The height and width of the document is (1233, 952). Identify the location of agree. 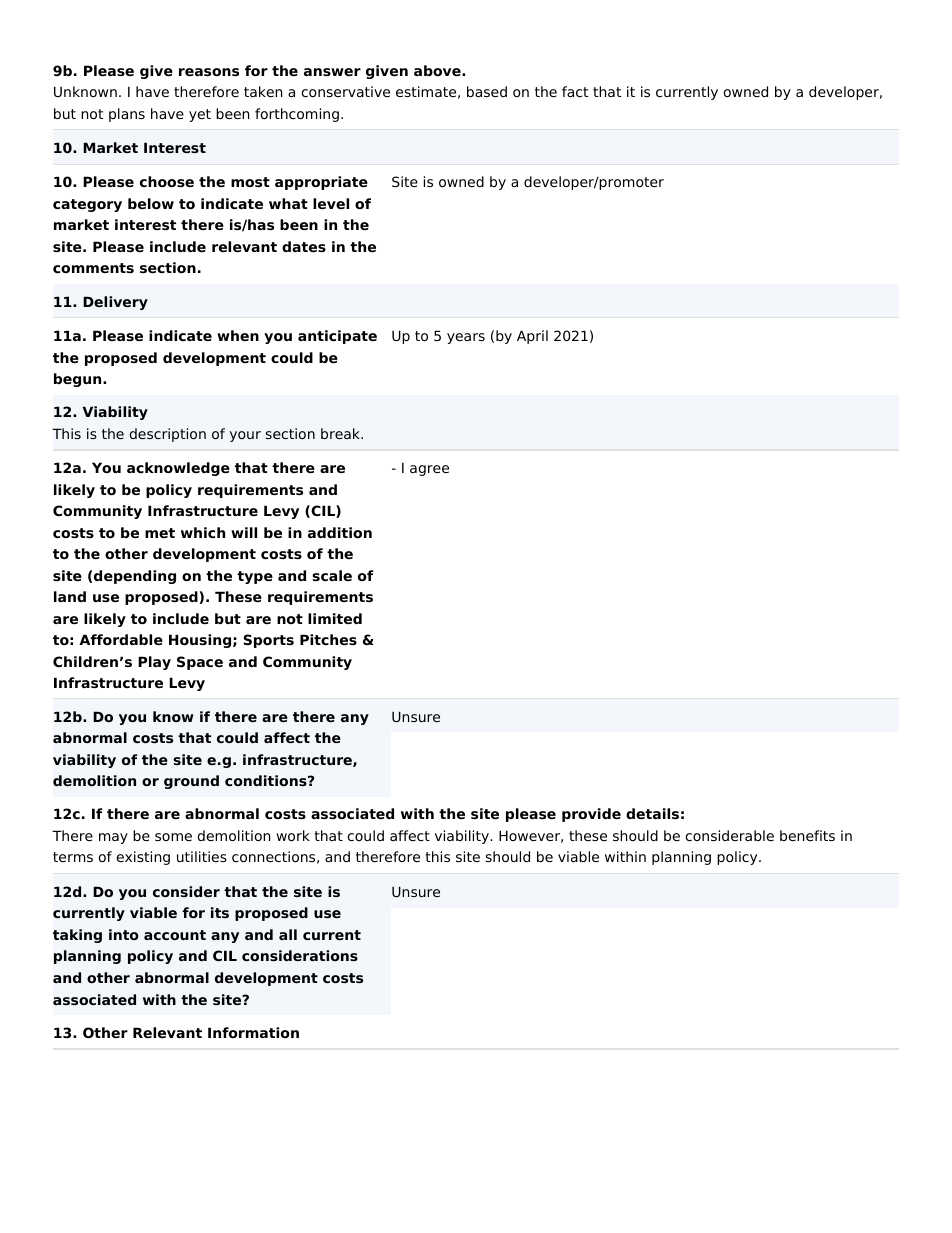
(429, 470).
